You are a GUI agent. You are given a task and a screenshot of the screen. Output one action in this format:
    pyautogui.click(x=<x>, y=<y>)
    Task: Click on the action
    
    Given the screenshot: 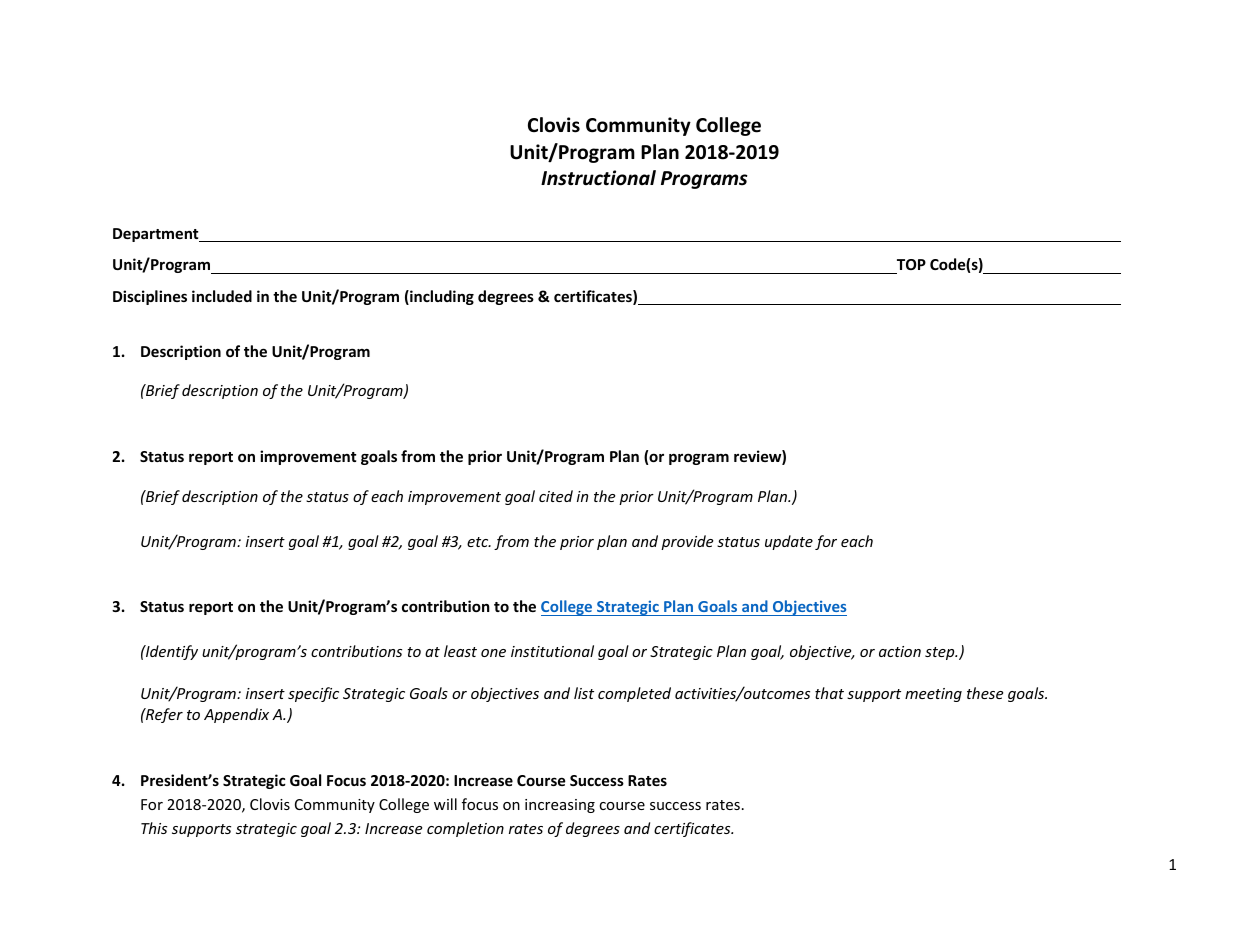 What is the action you would take?
    pyautogui.click(x=900, y=651)
